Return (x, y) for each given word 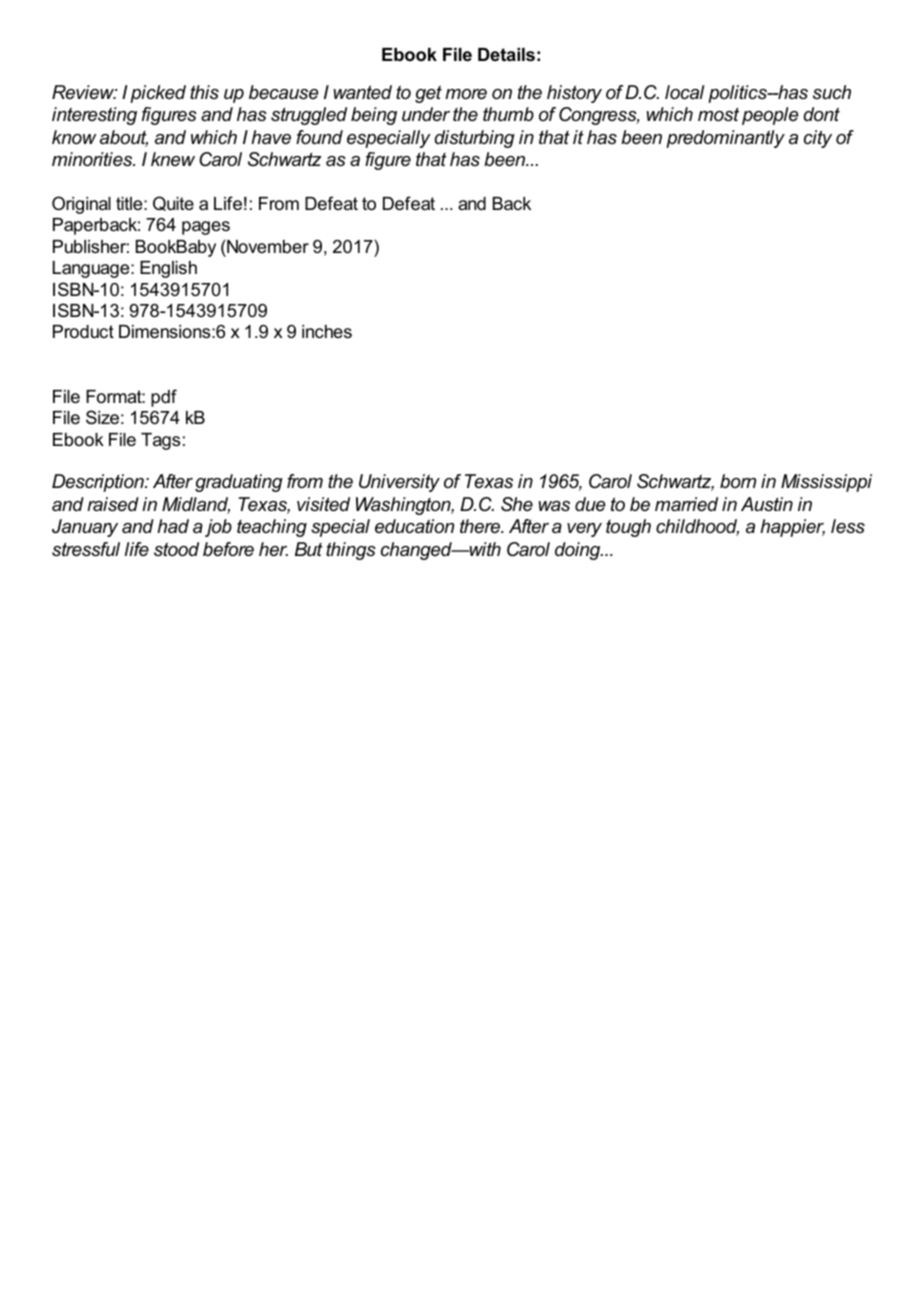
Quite (173, 203)
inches (327, 331)
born (738, 481)
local (684, 92)
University (399, 483)
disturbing (475, 139)
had (173, 526)
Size (102, 417)
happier (792, 528)
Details (506, 55)
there (481, 526)
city (818, 139)
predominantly (725, 139)
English (168, 269)
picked (158, 94)
